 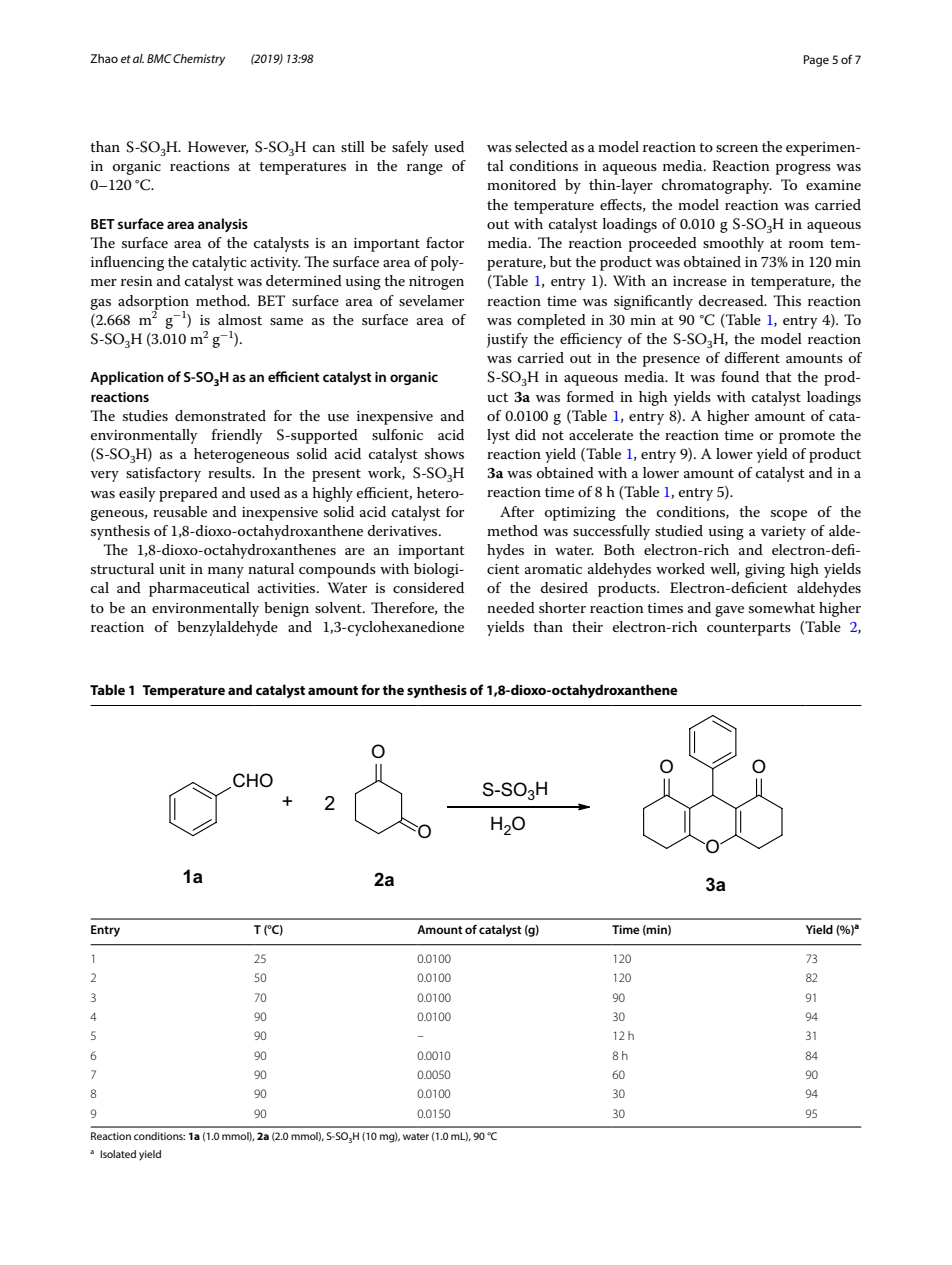 I want to click on gave, so click(x=729, y=611).
